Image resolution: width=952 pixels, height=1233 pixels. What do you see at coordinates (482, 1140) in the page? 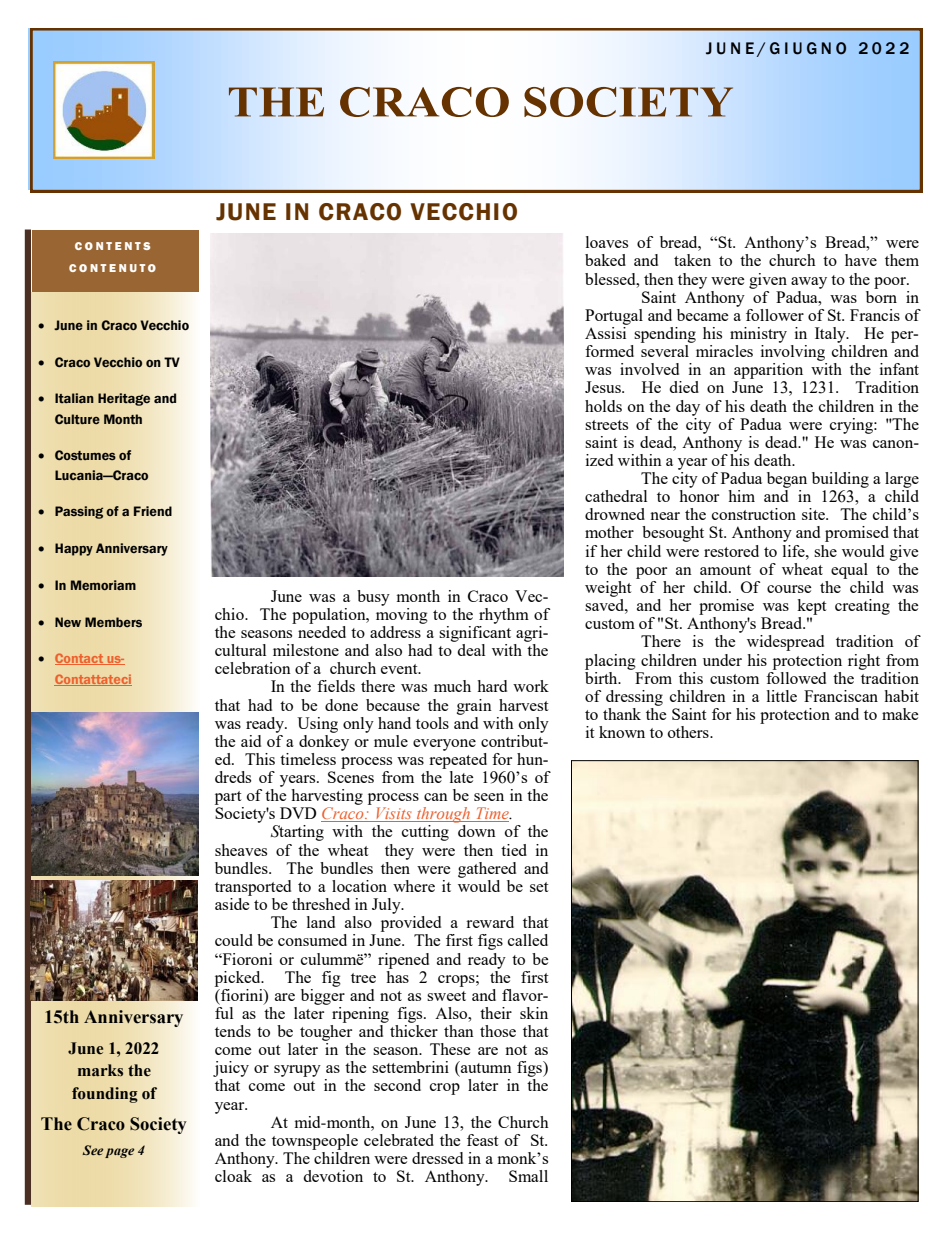
I see `feast` at bounding box center [482, 1140].
